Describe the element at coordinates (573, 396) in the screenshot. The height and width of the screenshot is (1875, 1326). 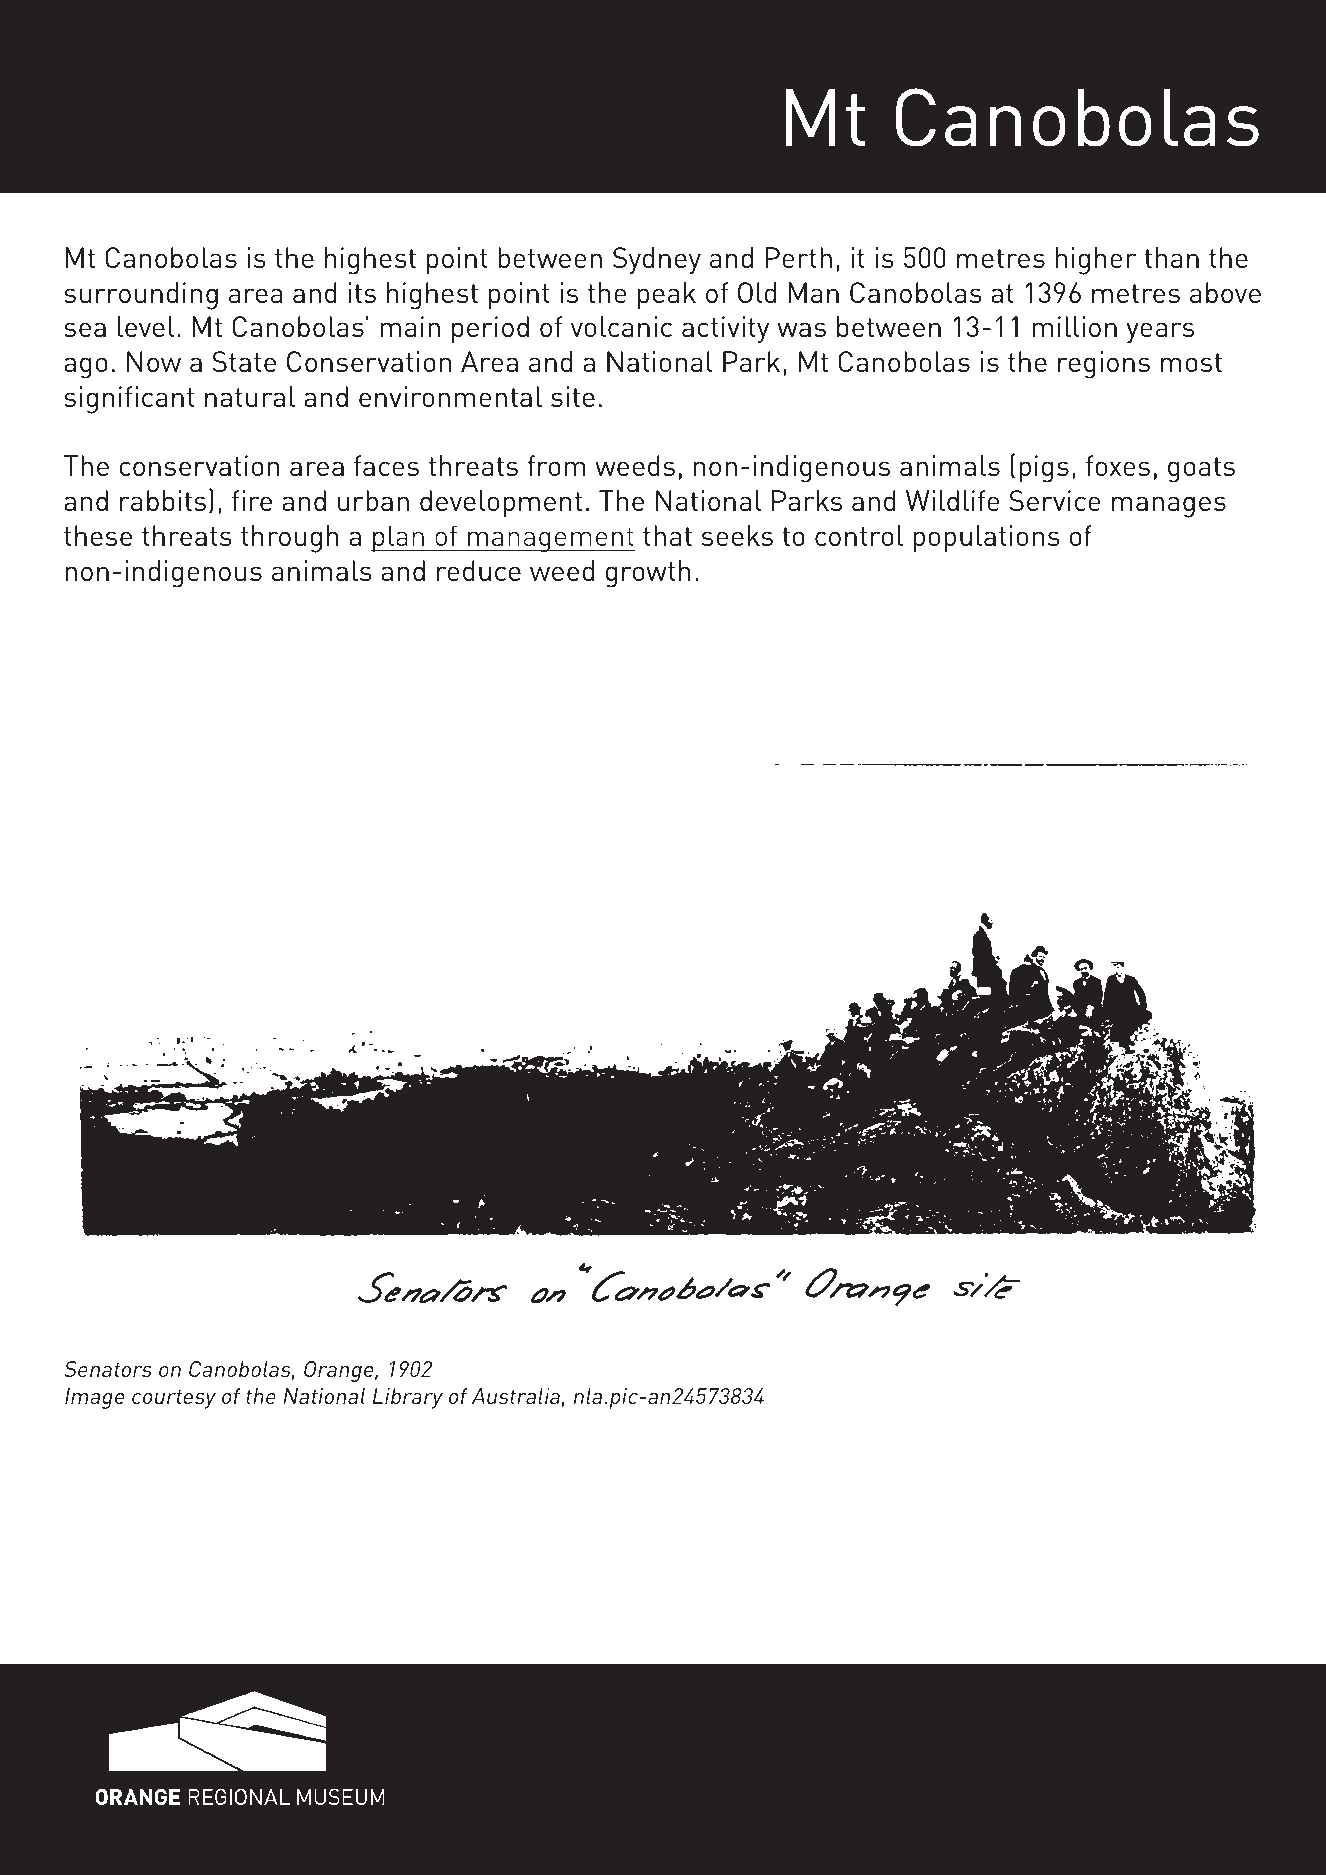
I see `site` at that location.
